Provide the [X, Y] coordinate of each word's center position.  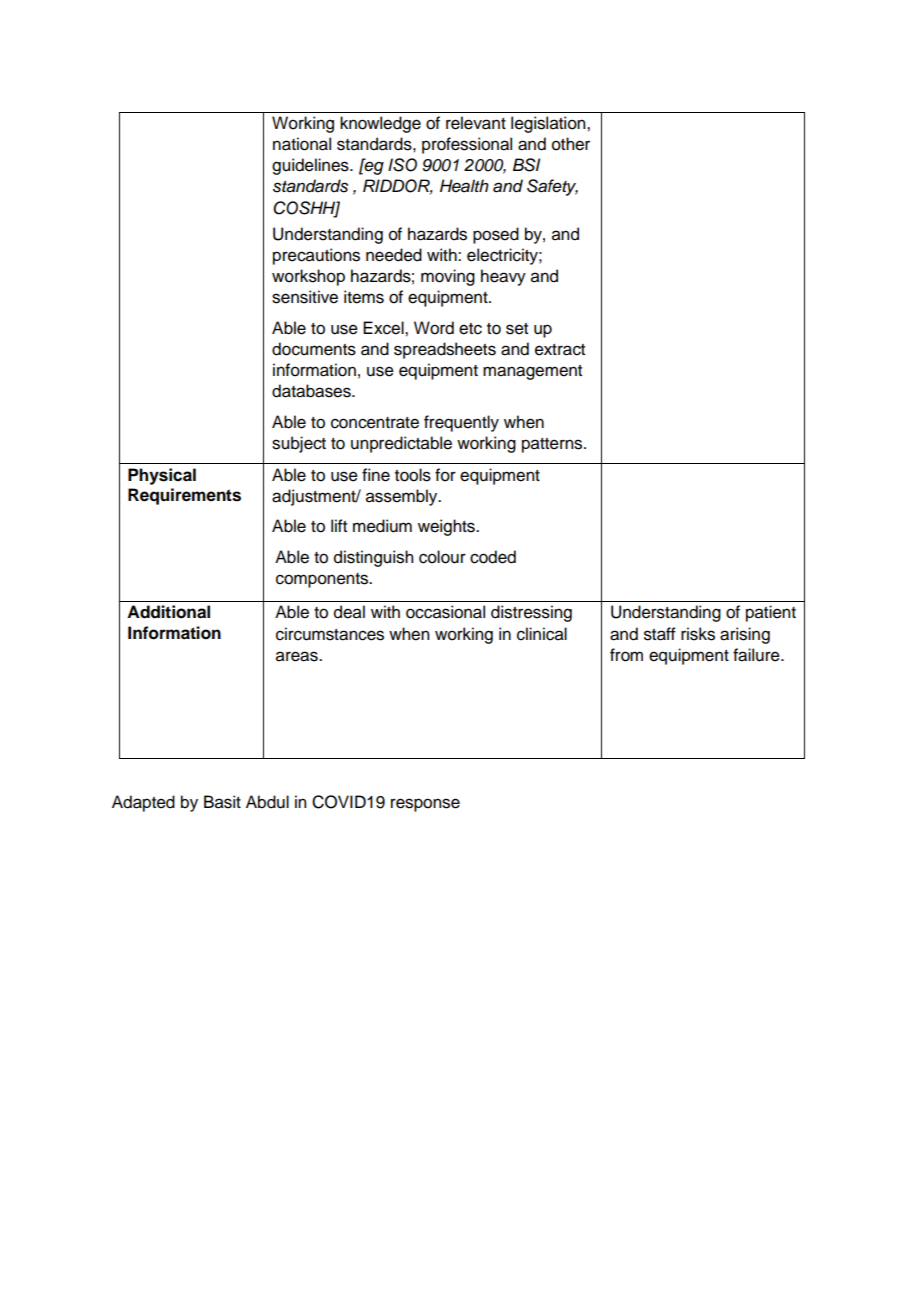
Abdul [267, 802]
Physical [162, 476]
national [302, 144]
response [425, 805]
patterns [553, 445]
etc [470, 329]
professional [467, 145]
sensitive [305, 297]
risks [698, 634]
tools [413, 475]
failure [757, 655]
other [571, 144]
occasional [445, 612]
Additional [168, 612]
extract [560, 350]
